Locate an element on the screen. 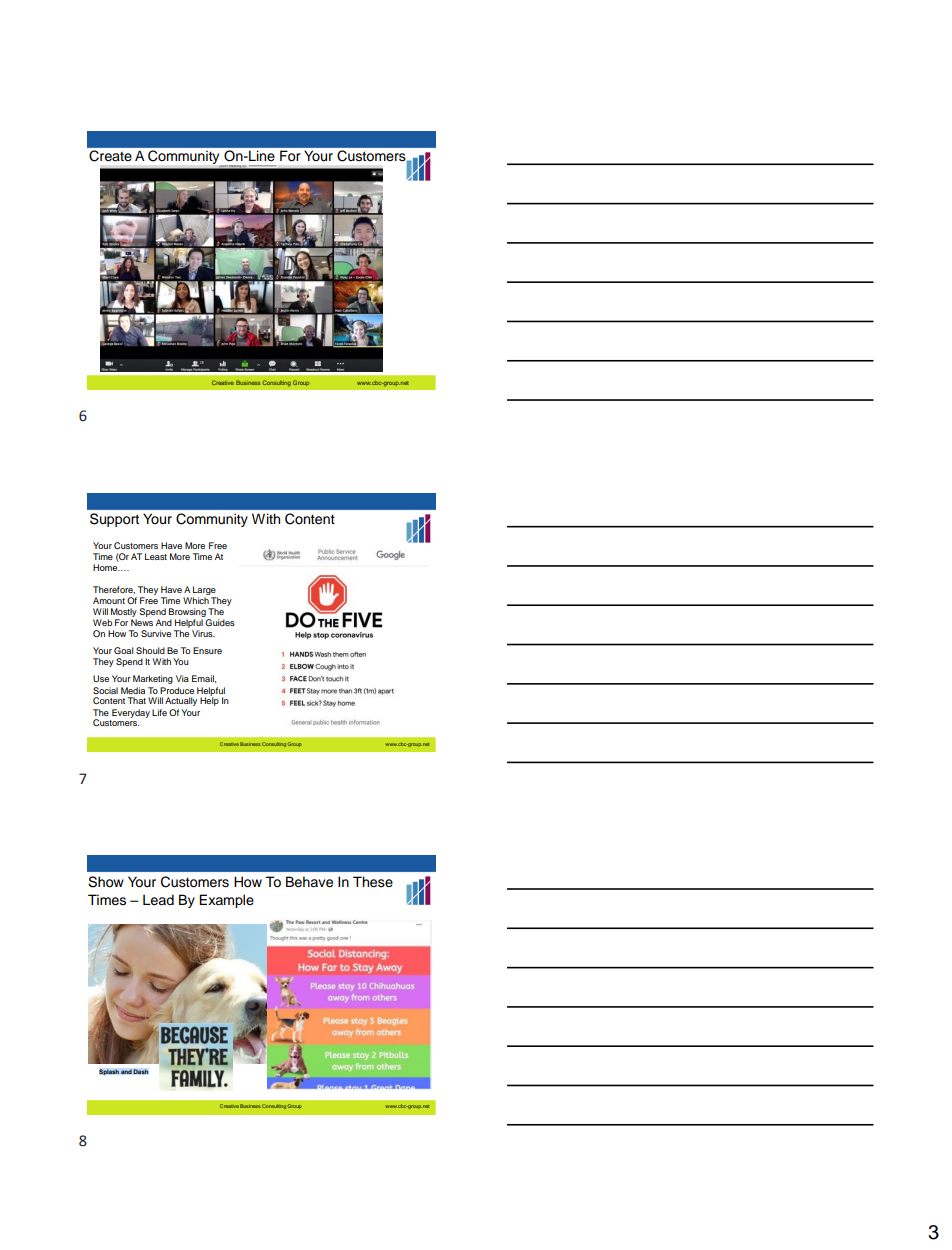 The width and height of the screenshot is (952, 1250). Guides is located at coordinates (220, 622).
